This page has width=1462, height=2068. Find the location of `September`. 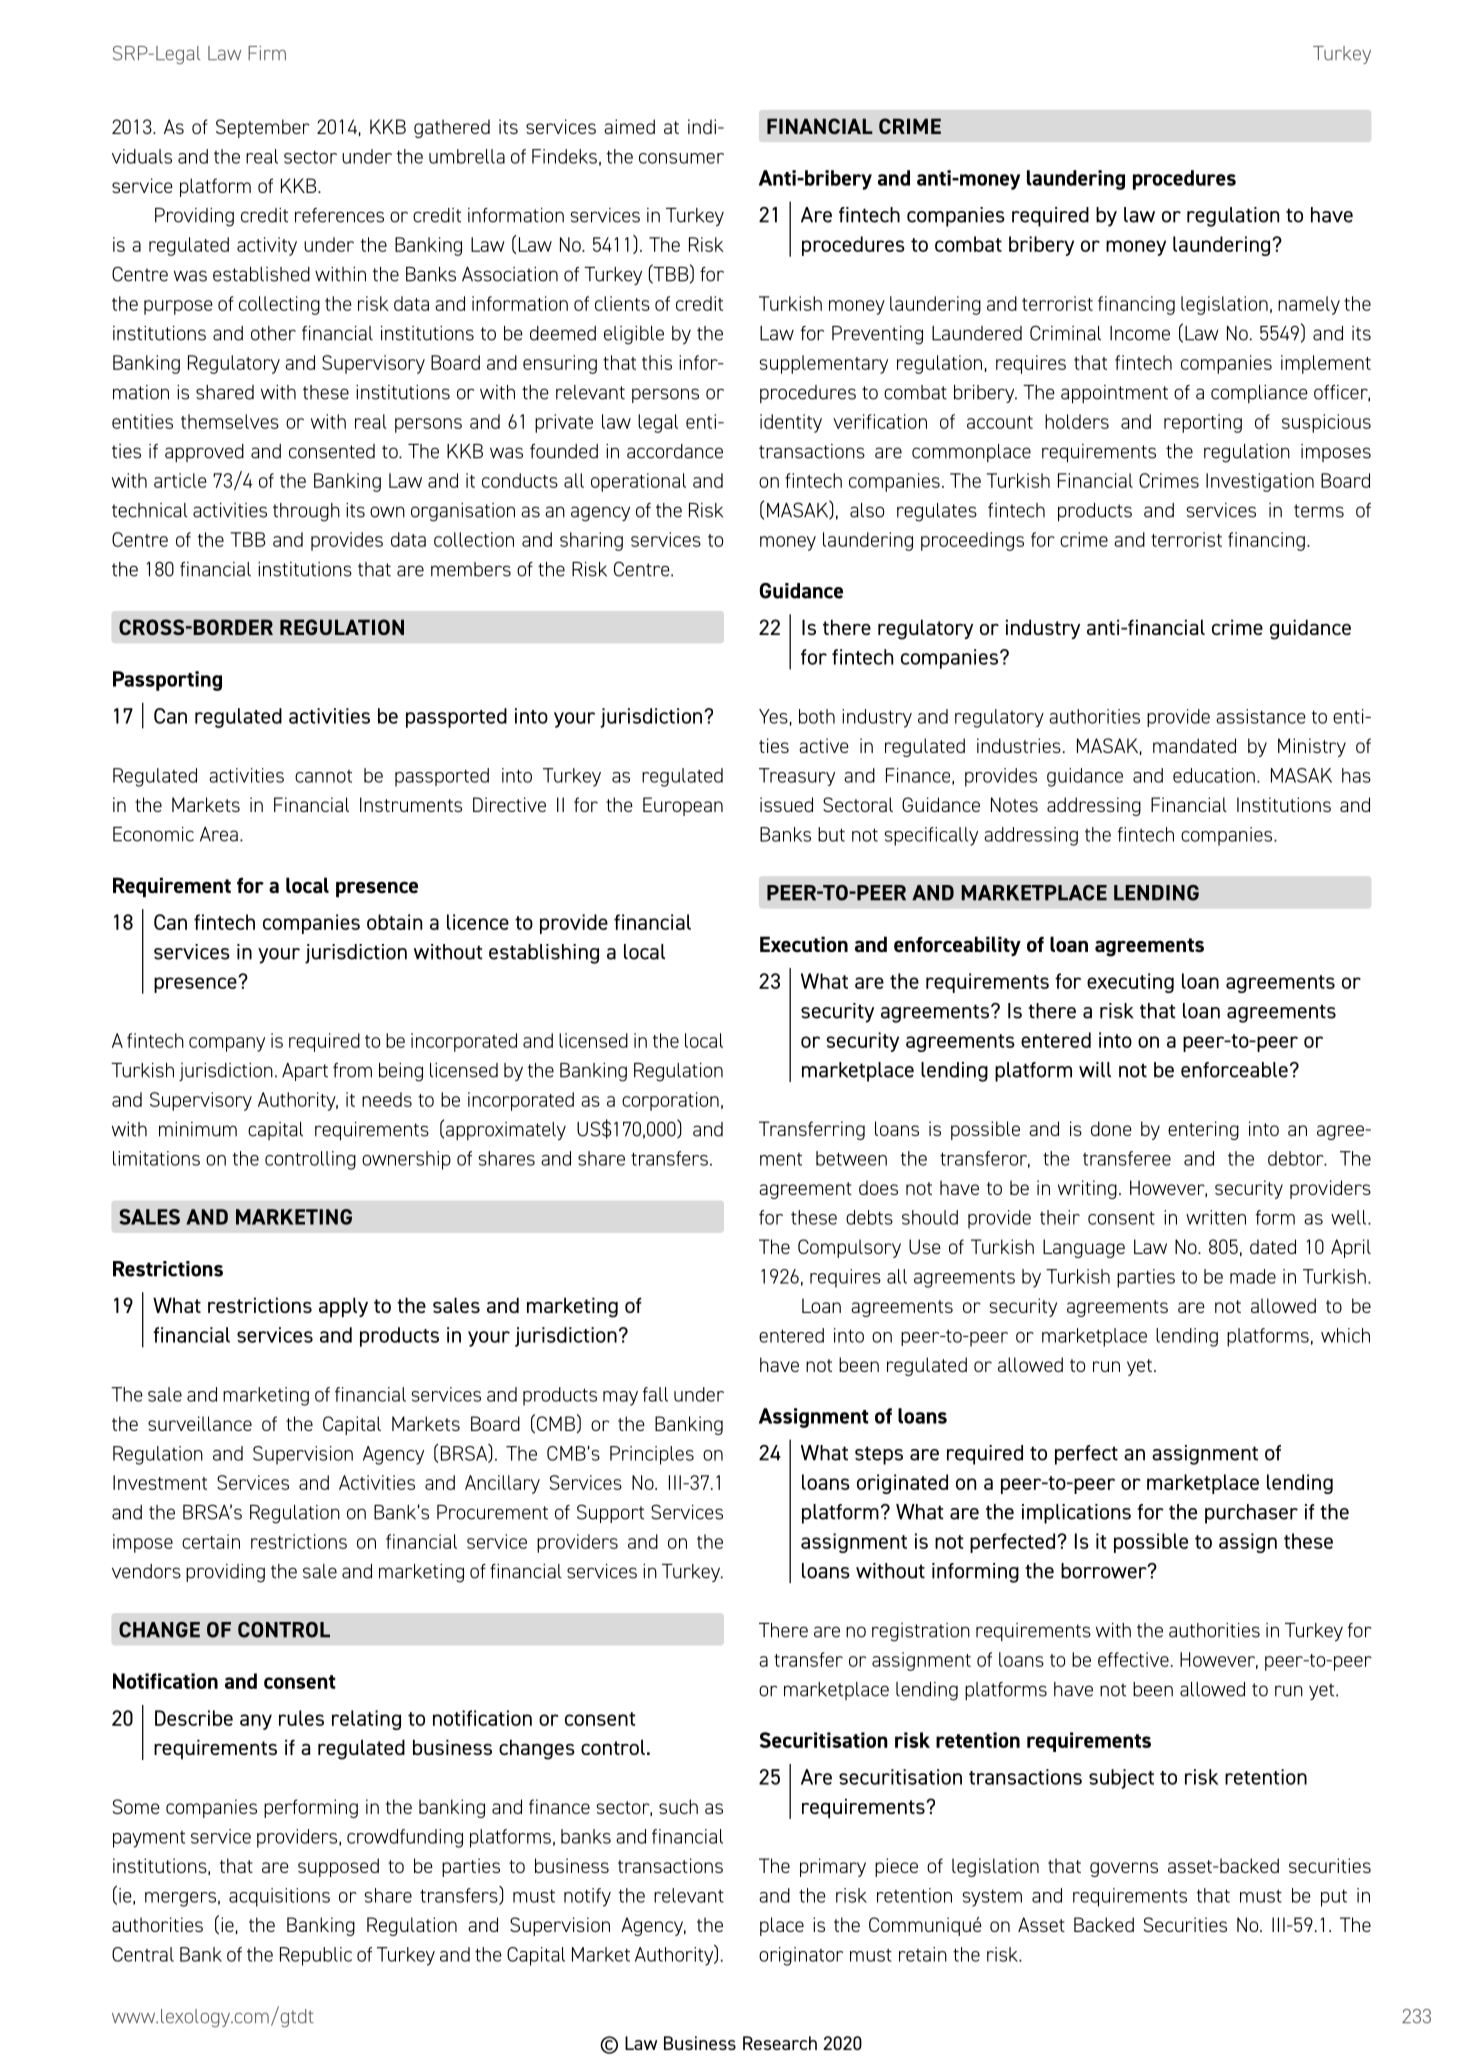

September is located at coordinates (263, 128).
